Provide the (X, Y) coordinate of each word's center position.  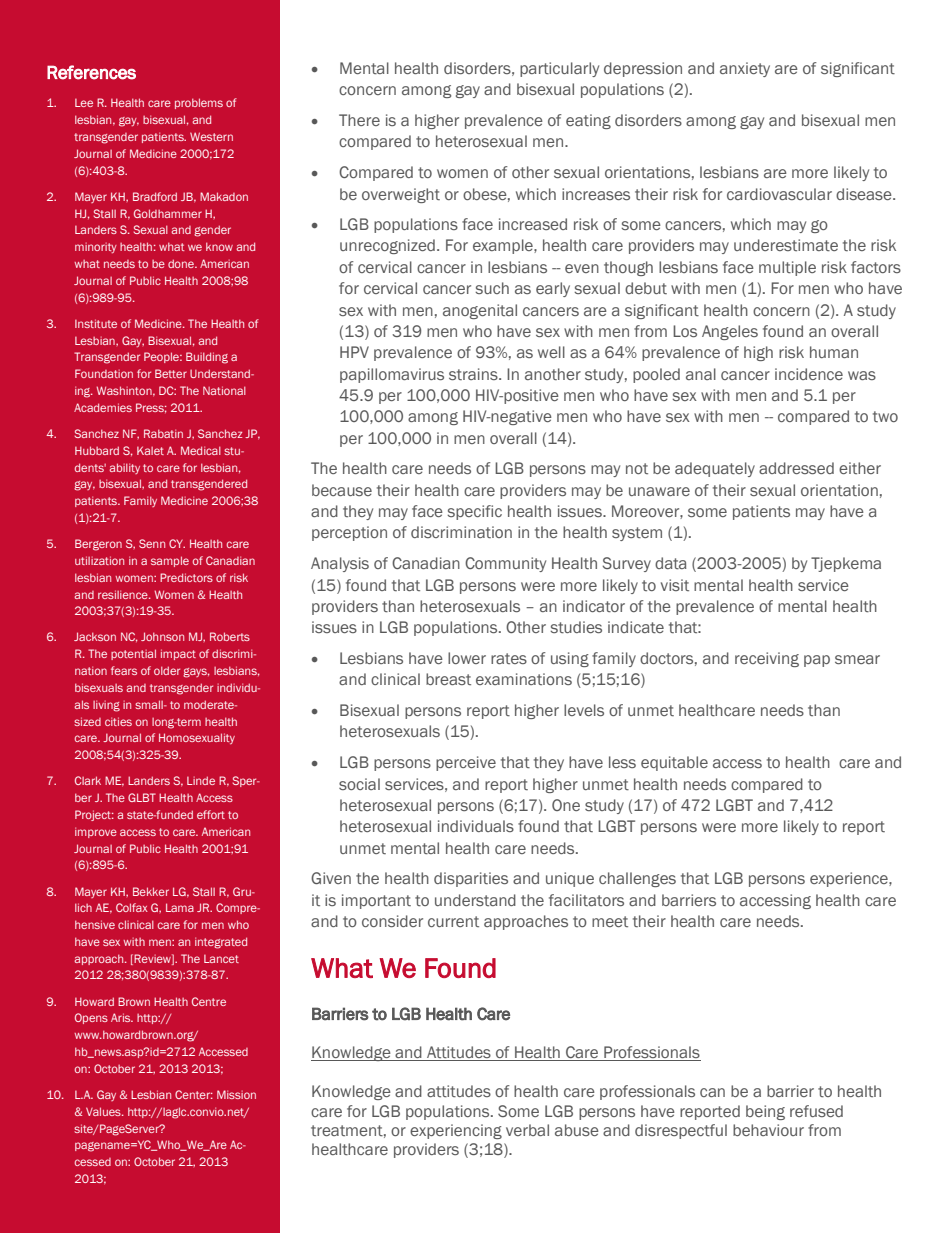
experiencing (456, 1131)
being (765, 1112)
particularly (559, 69)
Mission (236, 1094)
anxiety (745, 69)
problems (199, 103)
